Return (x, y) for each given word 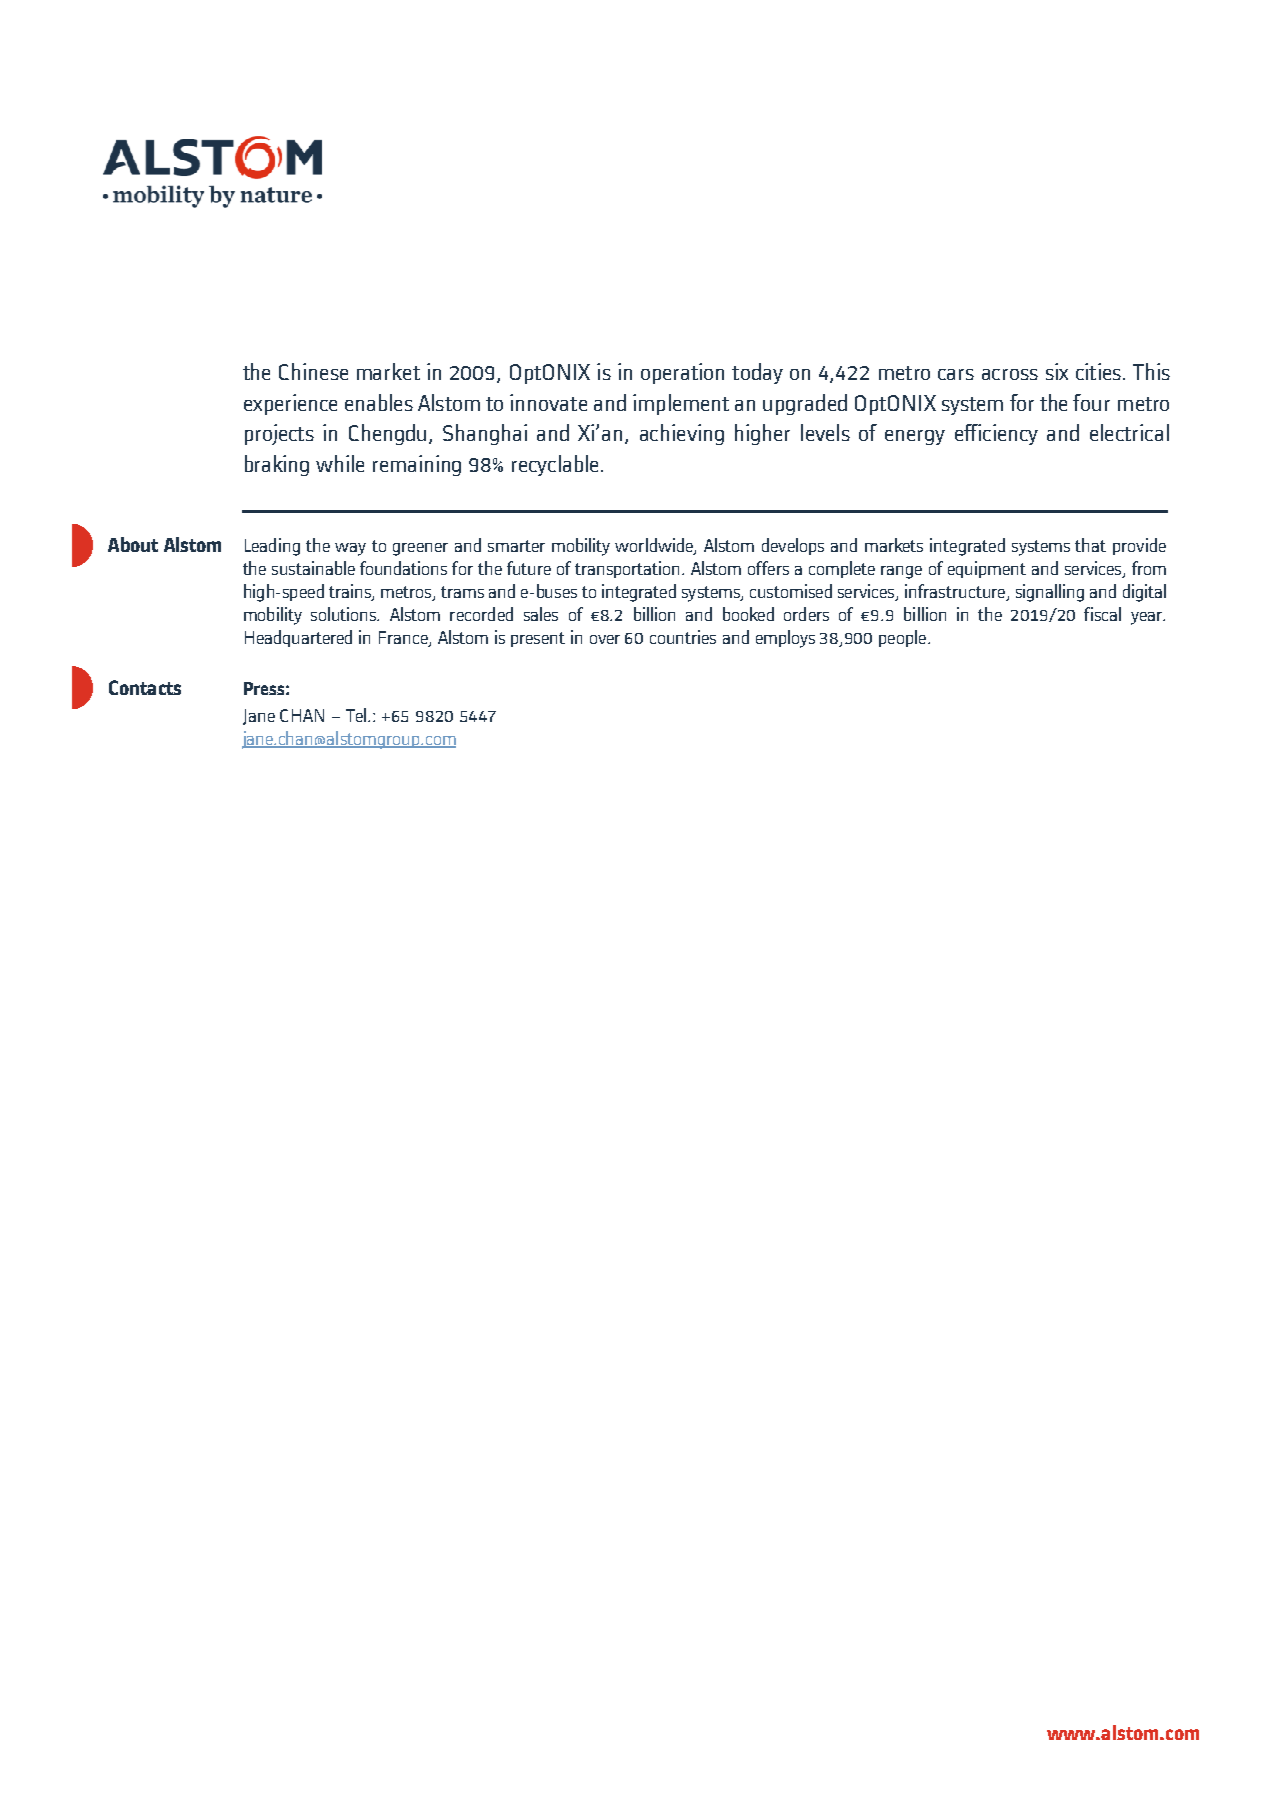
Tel (357, 715)
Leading (272, 547)
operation (682, 373)
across (1010, 374)
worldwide (655, 546)
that (1090, 545)
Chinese (313, 371)
